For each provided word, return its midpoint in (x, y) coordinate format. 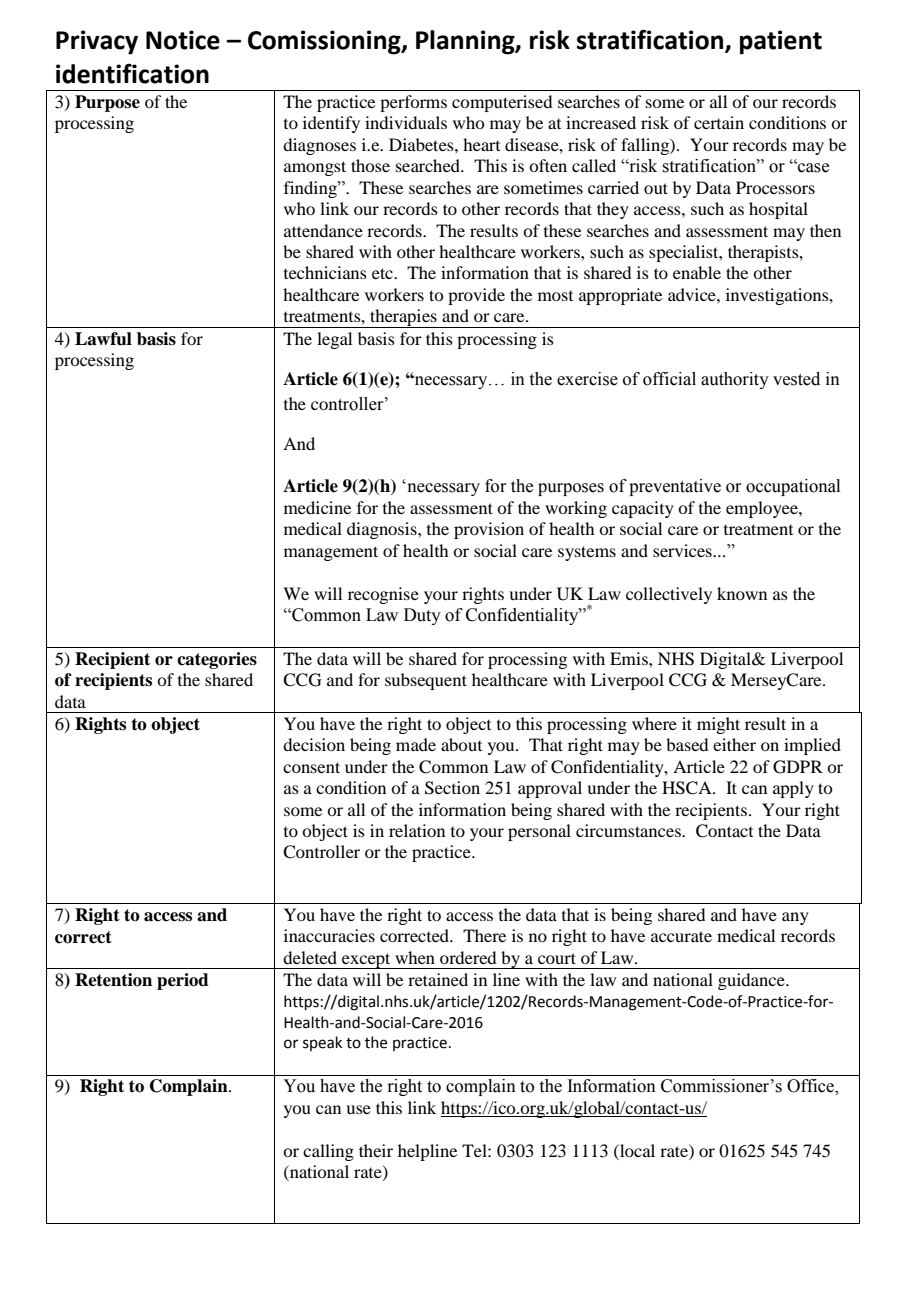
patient (781, 42)
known (742, 593)
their (376, 1150)
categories (217, 660)
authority (735, 380)
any (795, 918)
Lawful (103, 339)
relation (417, 830)
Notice (183, 40)
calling (328, 1152)
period (183, 981)
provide (476, 296)
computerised (502, 103)
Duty (422, 616)
